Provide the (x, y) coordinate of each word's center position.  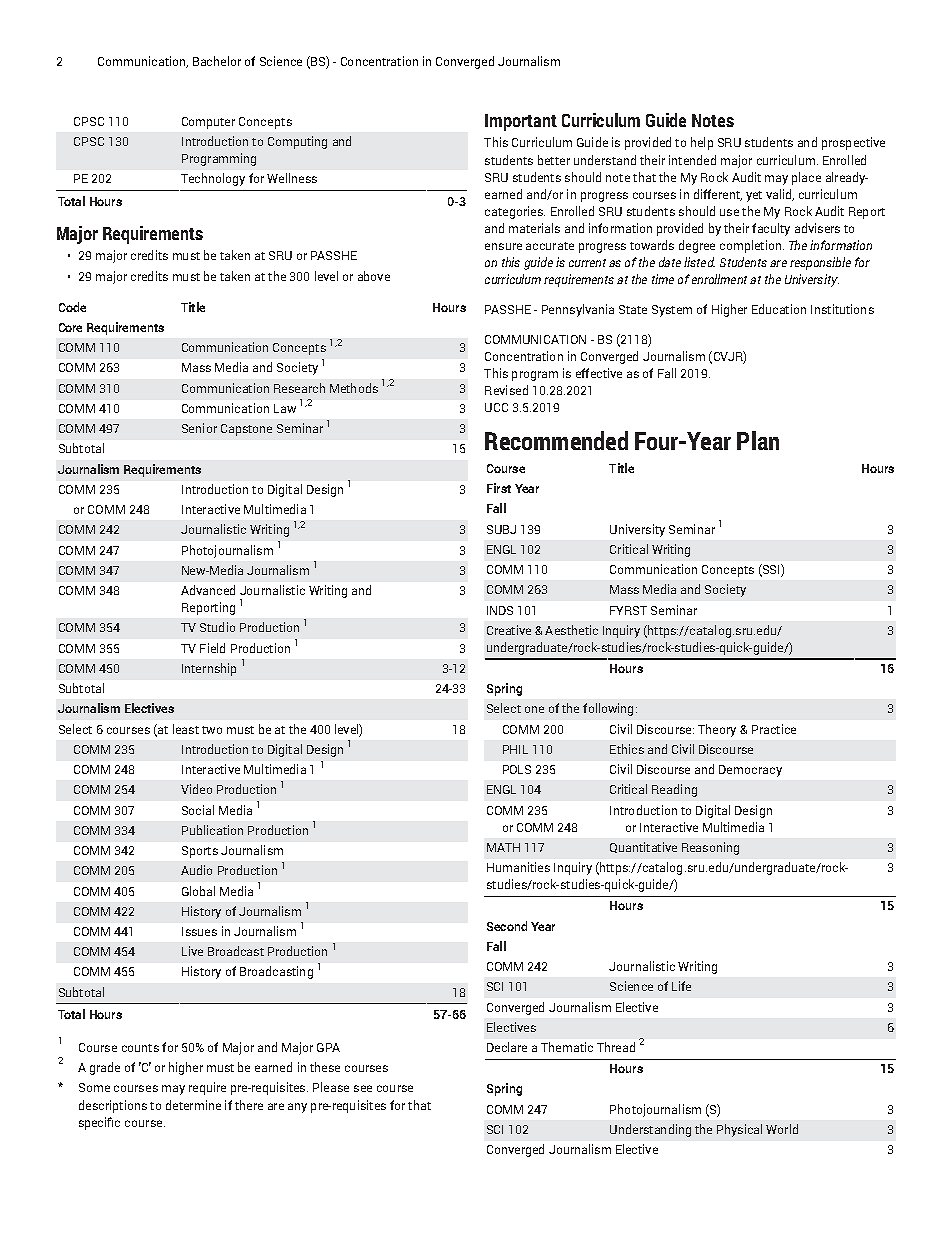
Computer (208, 123)
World (782, 1129)
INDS (500, 610)
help (702, 143)
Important (521, 122)
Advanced (208, 590)
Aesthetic (571, 630)
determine (193, 1105)
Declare (507, 1047)
